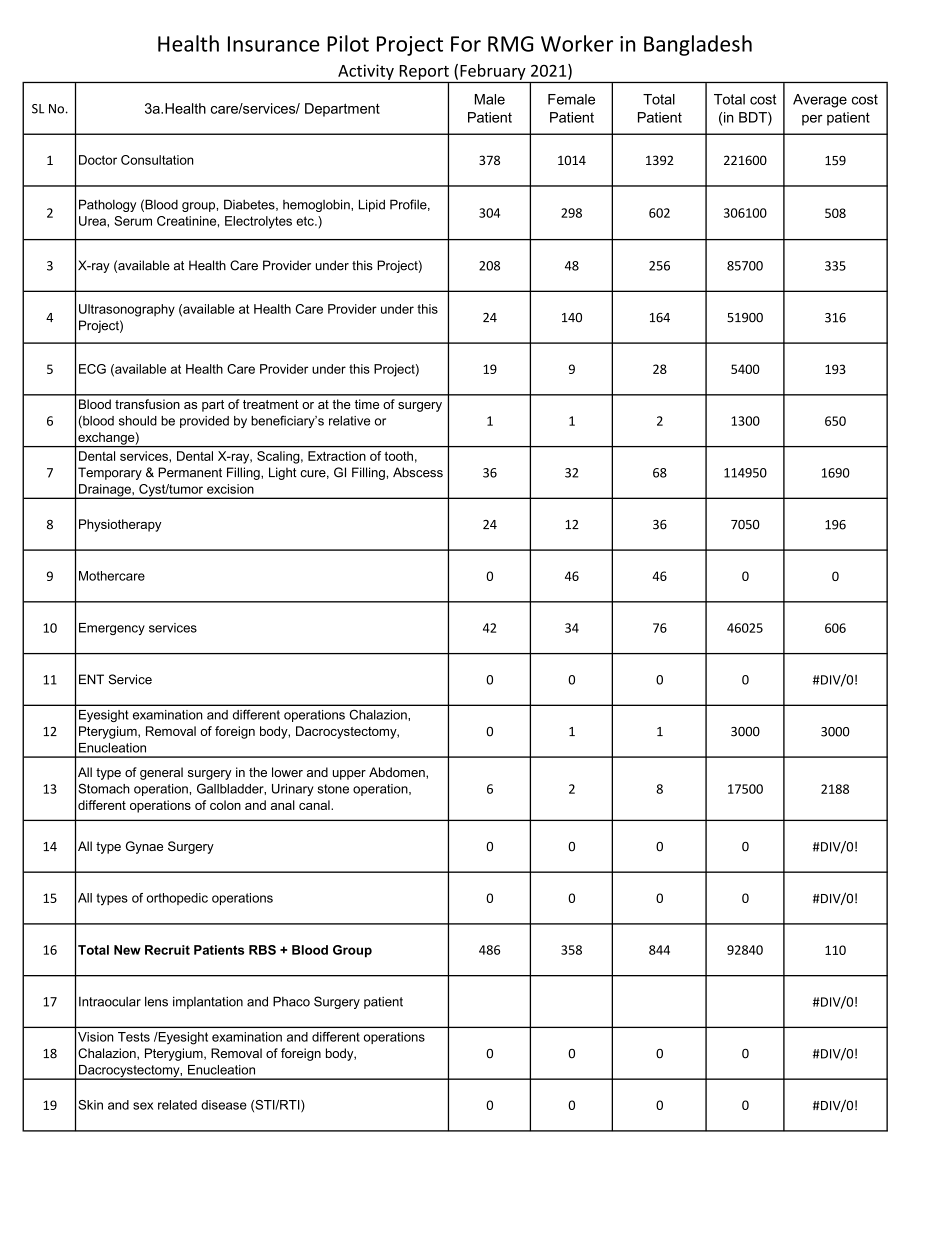  Describe the element at coordinates (493, 72) in the document. I see `February` at that location.
